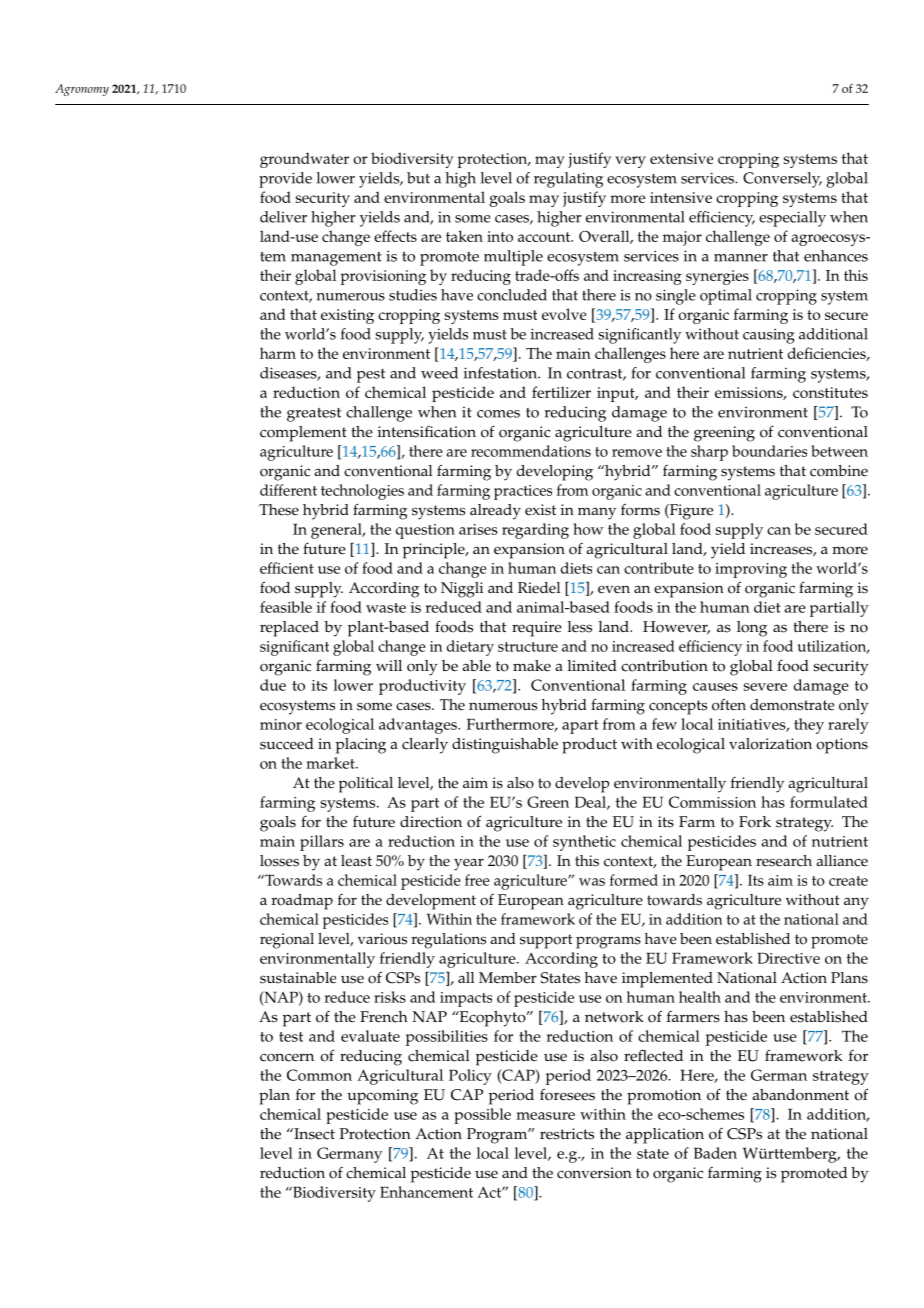 The height and width of the screenshot is (1308, 924). Describe the element at coordinates (568, 180) in the screenshot. I see `regulating` at that location.
